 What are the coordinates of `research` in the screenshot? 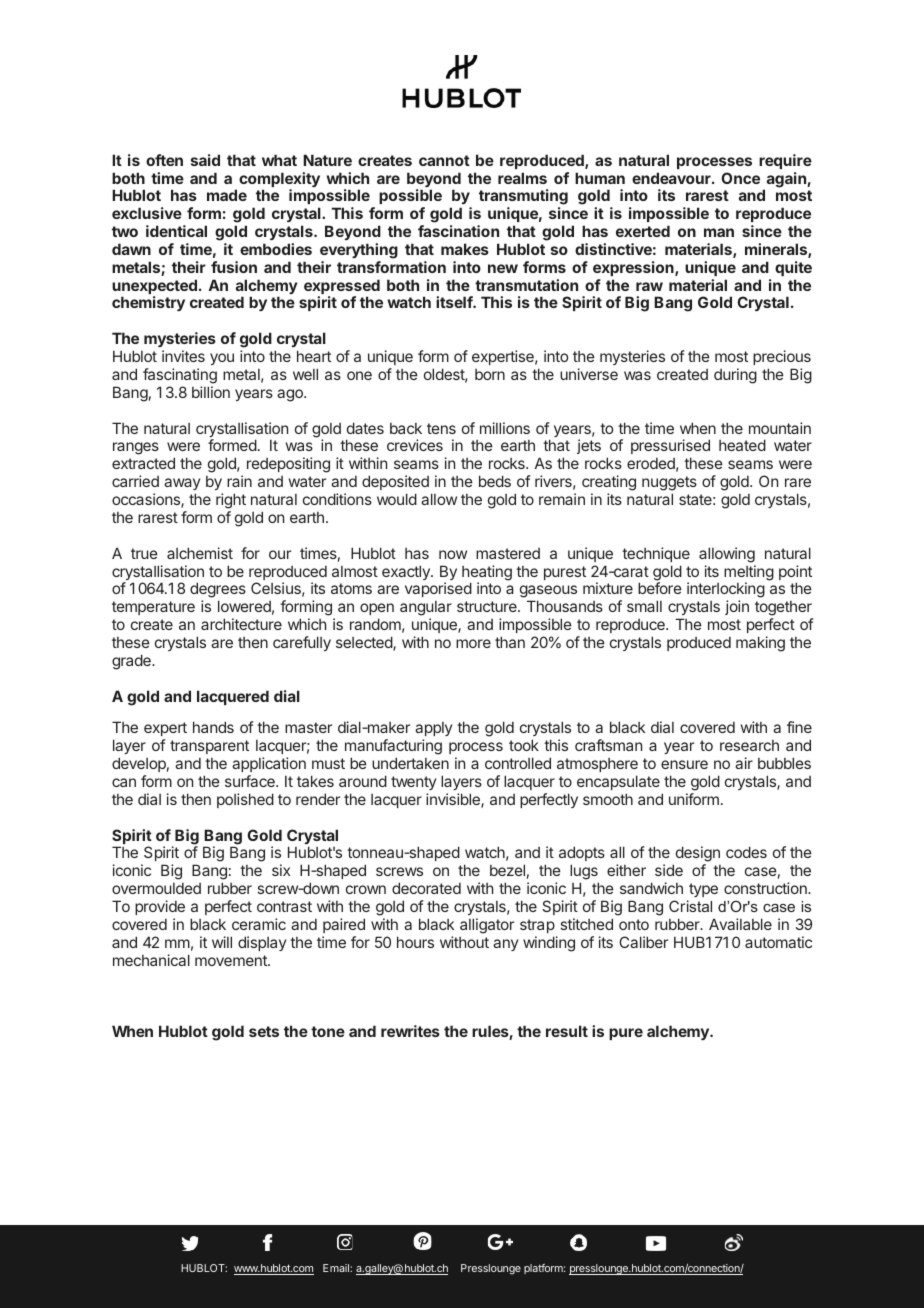 It's located at (749, 745).
